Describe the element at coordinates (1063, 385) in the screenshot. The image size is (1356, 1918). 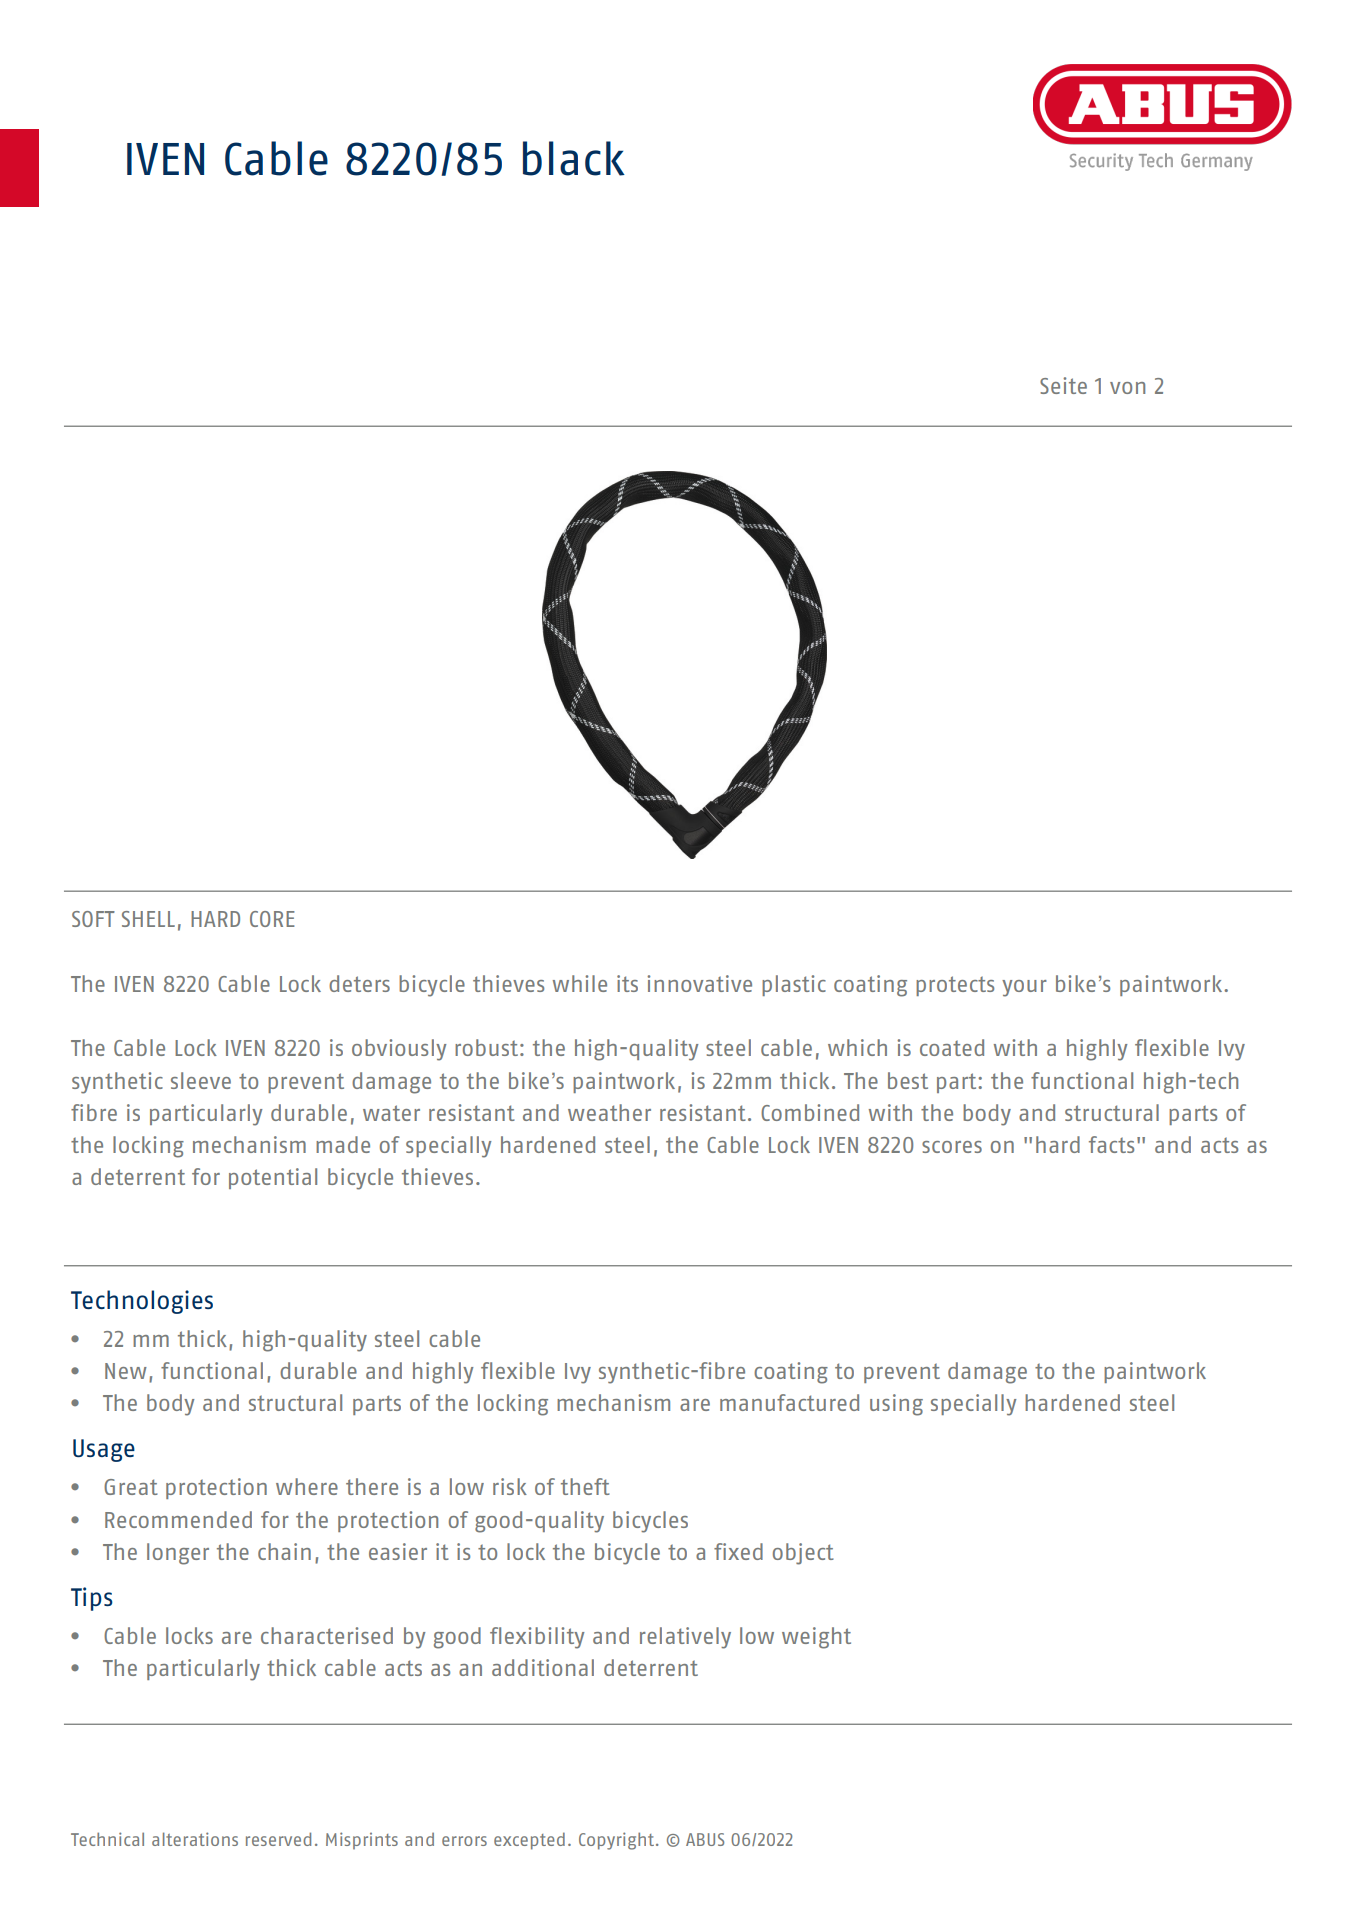
I see `Seite` at that location.
